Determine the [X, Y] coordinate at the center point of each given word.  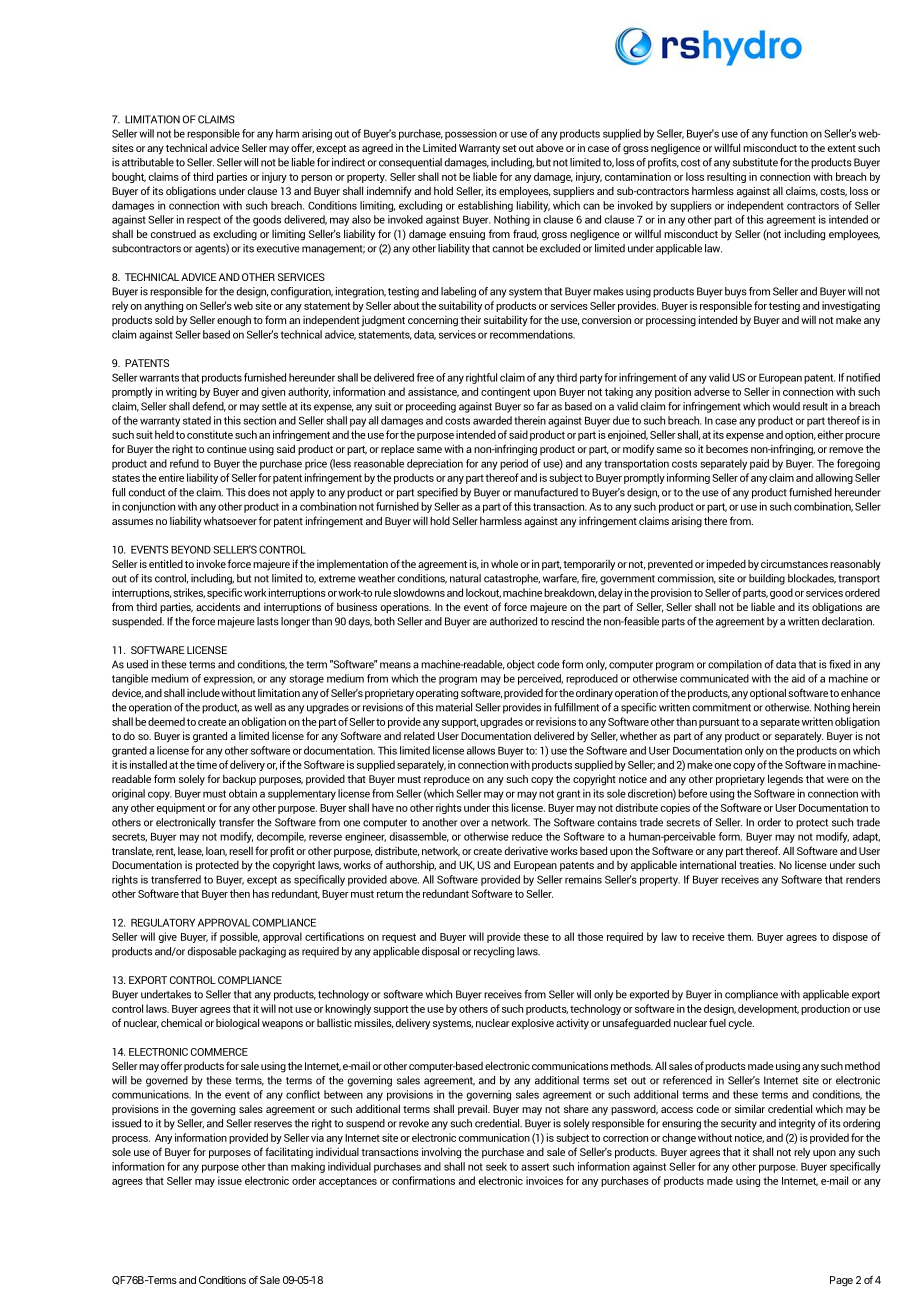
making [308, 1167]
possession [471, 134]
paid [759, 464]
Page [841, 1281]
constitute [210, 434]
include [203, 692]
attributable [148, 162]
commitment [721, 707]
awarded [492, 420]
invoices [544, 1180]
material [454, 707]
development [768, 1009]
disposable [212, 952]
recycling [494, 952]
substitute [755, 162]
